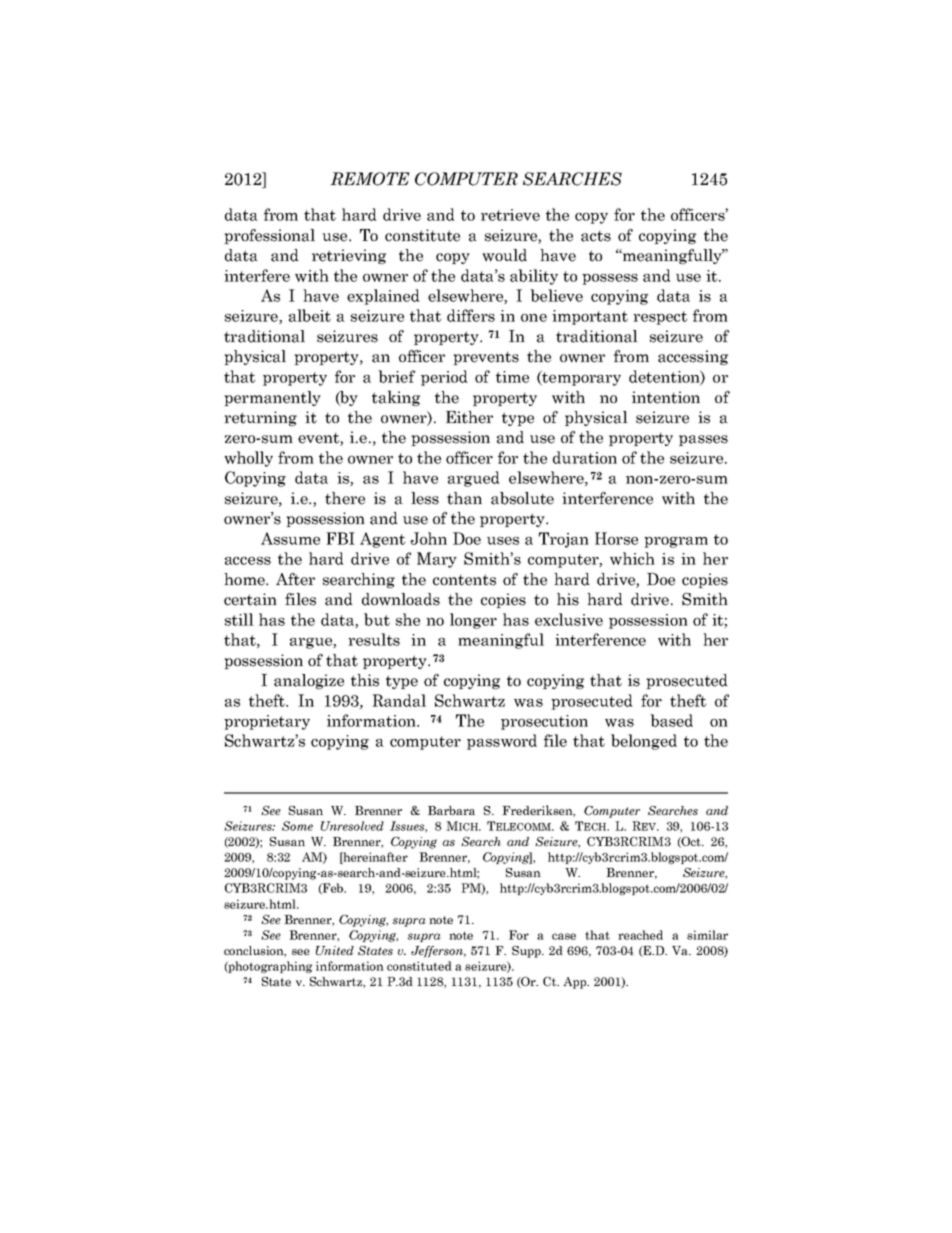 The image size is (952, 1233). Describe the element at coordinates (269, 236) in the page. I see `professional` at that location.
